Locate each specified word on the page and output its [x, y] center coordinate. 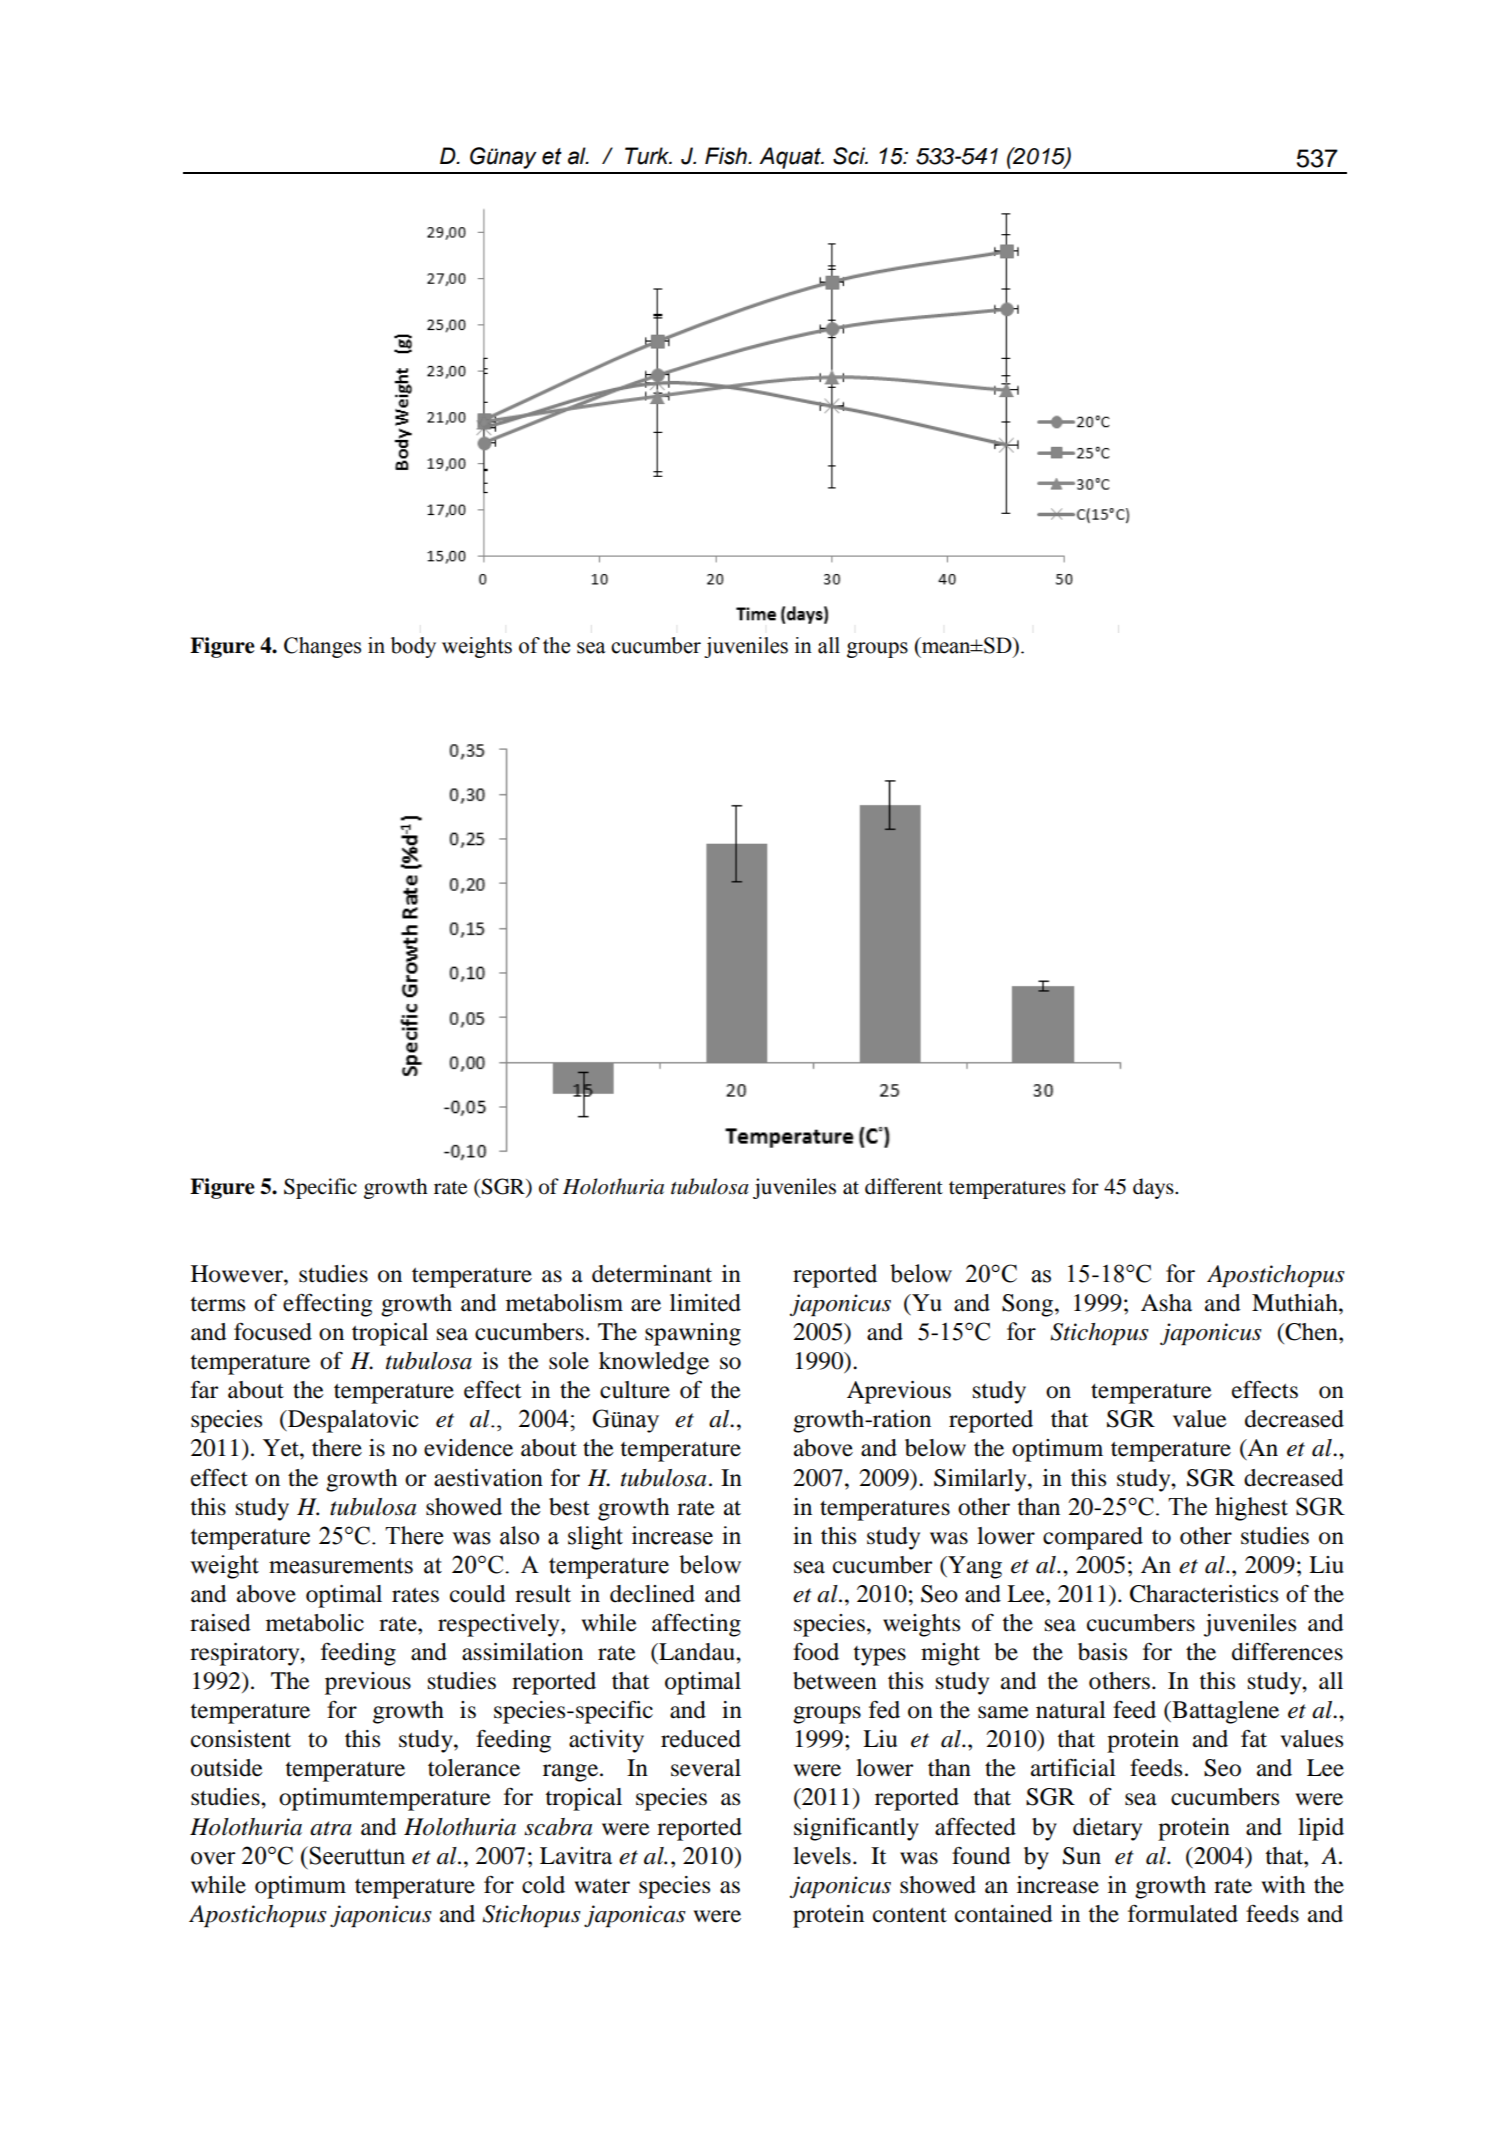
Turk [648, 156]
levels [822, 1856]
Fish [727, 156]
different [904, 1186]
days [1154, 1188]
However [238, 1274]
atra [331, 1828]
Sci [850, 156]
